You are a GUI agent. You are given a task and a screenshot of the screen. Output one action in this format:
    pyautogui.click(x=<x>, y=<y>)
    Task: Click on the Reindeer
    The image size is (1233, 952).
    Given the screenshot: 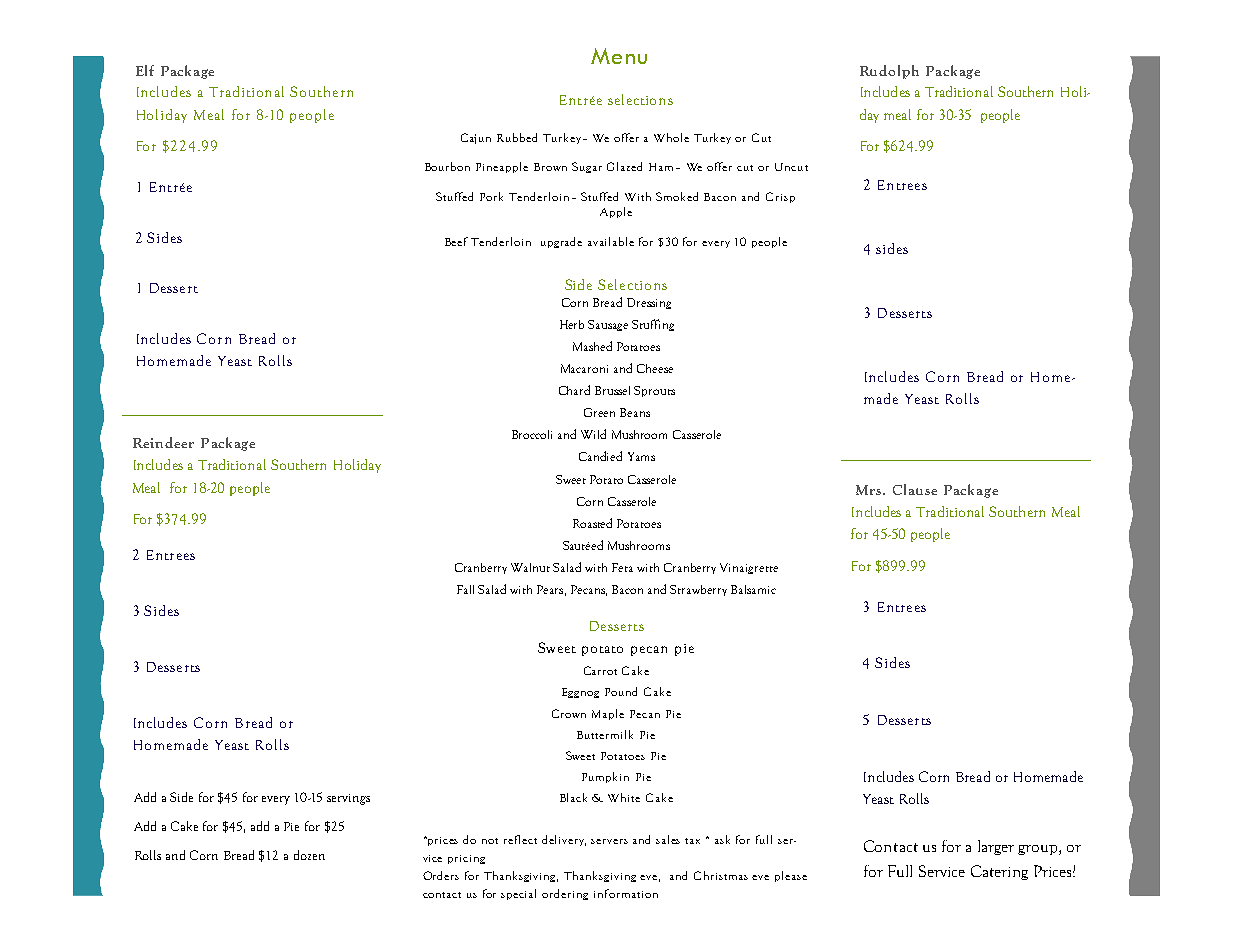 What is the action you would take?
    pyautogui.click(x=163, y=442)
